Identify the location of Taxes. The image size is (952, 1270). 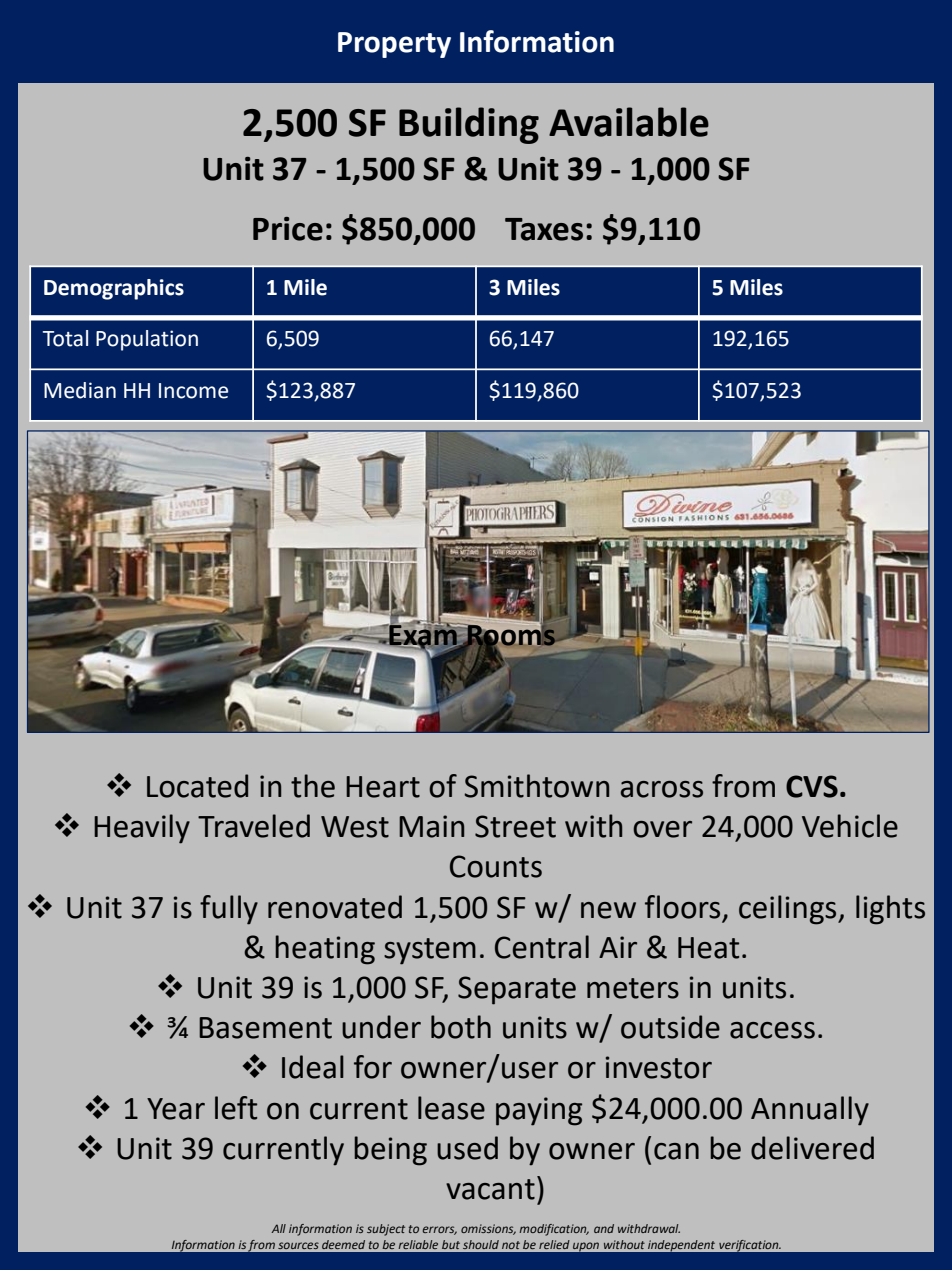
(544, 229).
